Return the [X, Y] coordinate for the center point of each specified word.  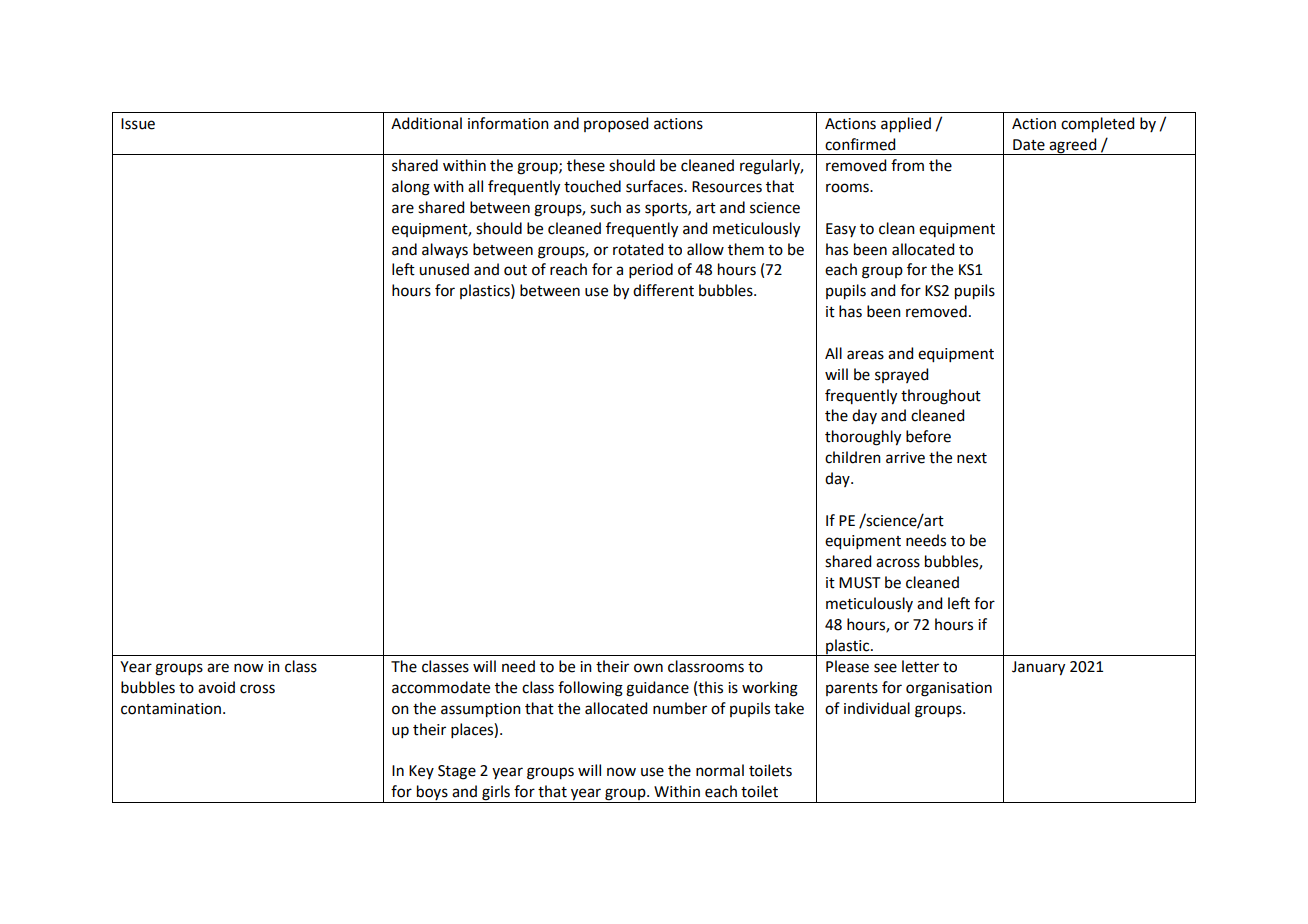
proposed [616, 124]
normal [720, 770]
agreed [1073, 146]
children [853, 457]
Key [421, 772]
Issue [138, 124]
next [972, 458]
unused [444, 269]
